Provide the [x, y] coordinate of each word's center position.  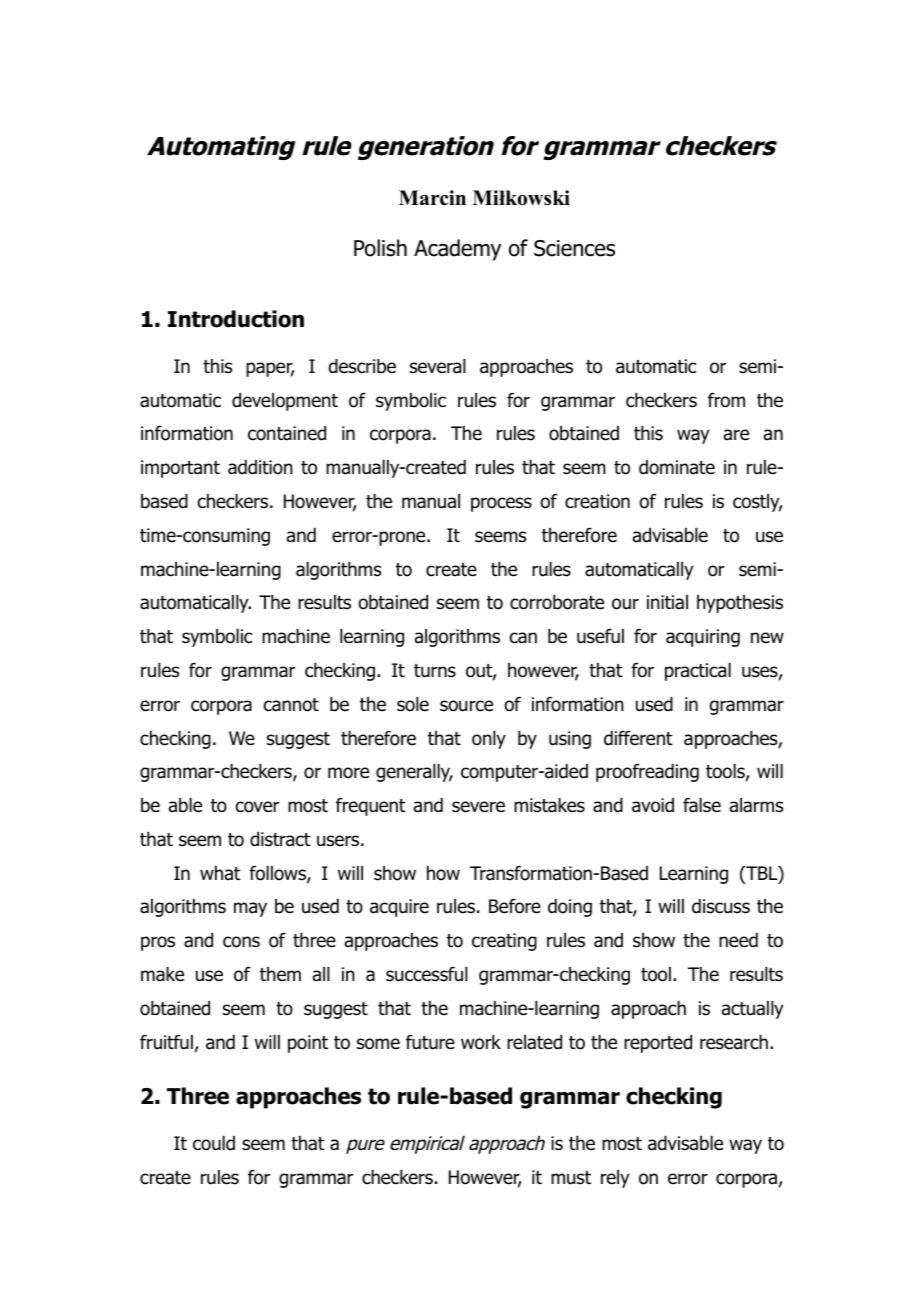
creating [504, 942]
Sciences [574, 248]
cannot [291, 705]
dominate [677, 467]
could [214, 1143]
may [250, 909]
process [501, 504]
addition [260, 467]
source [466, 706]
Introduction [236, 319]
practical [698, 672]
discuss [721, 906]
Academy [457, 250]
